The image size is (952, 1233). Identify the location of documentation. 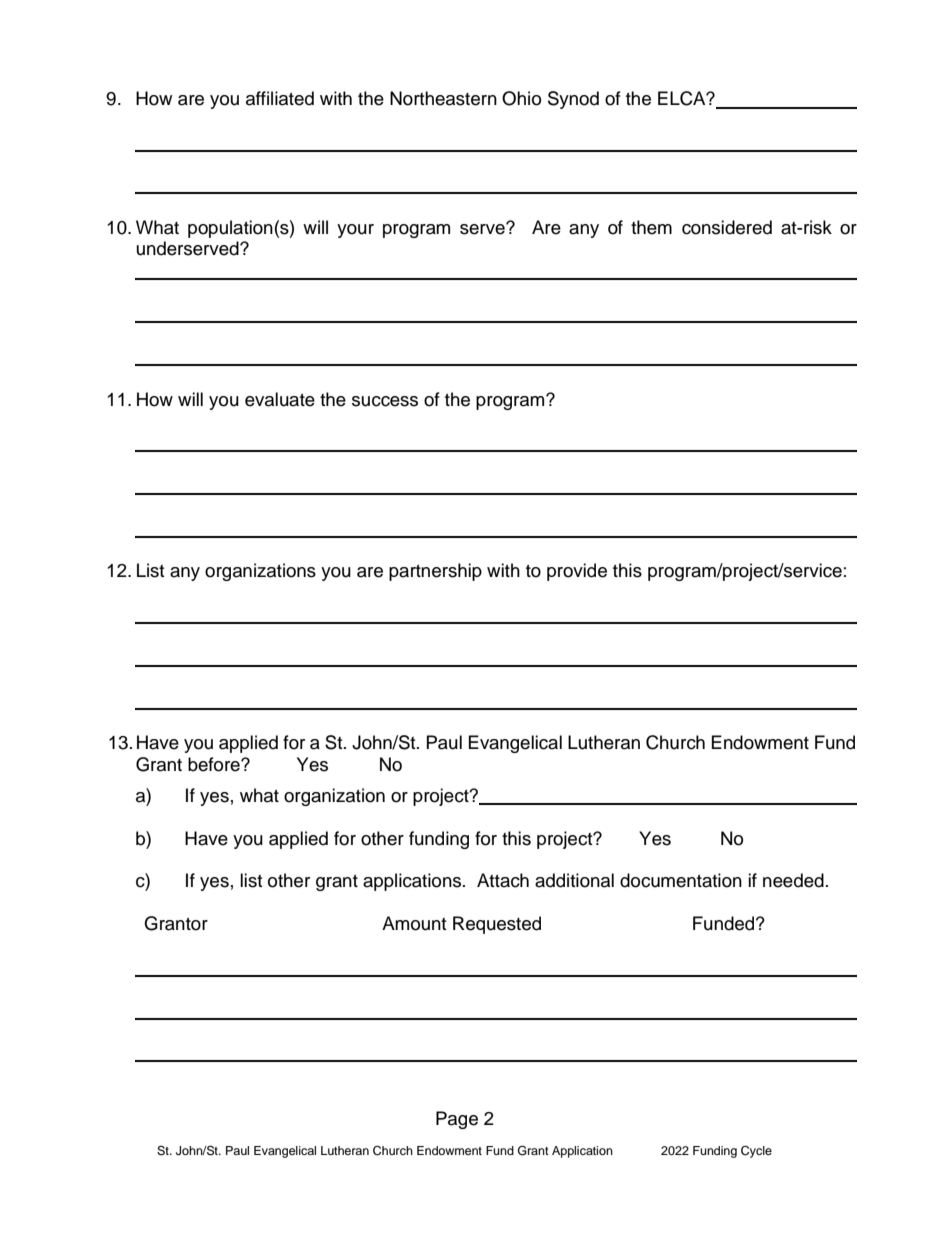
(681, 880).
